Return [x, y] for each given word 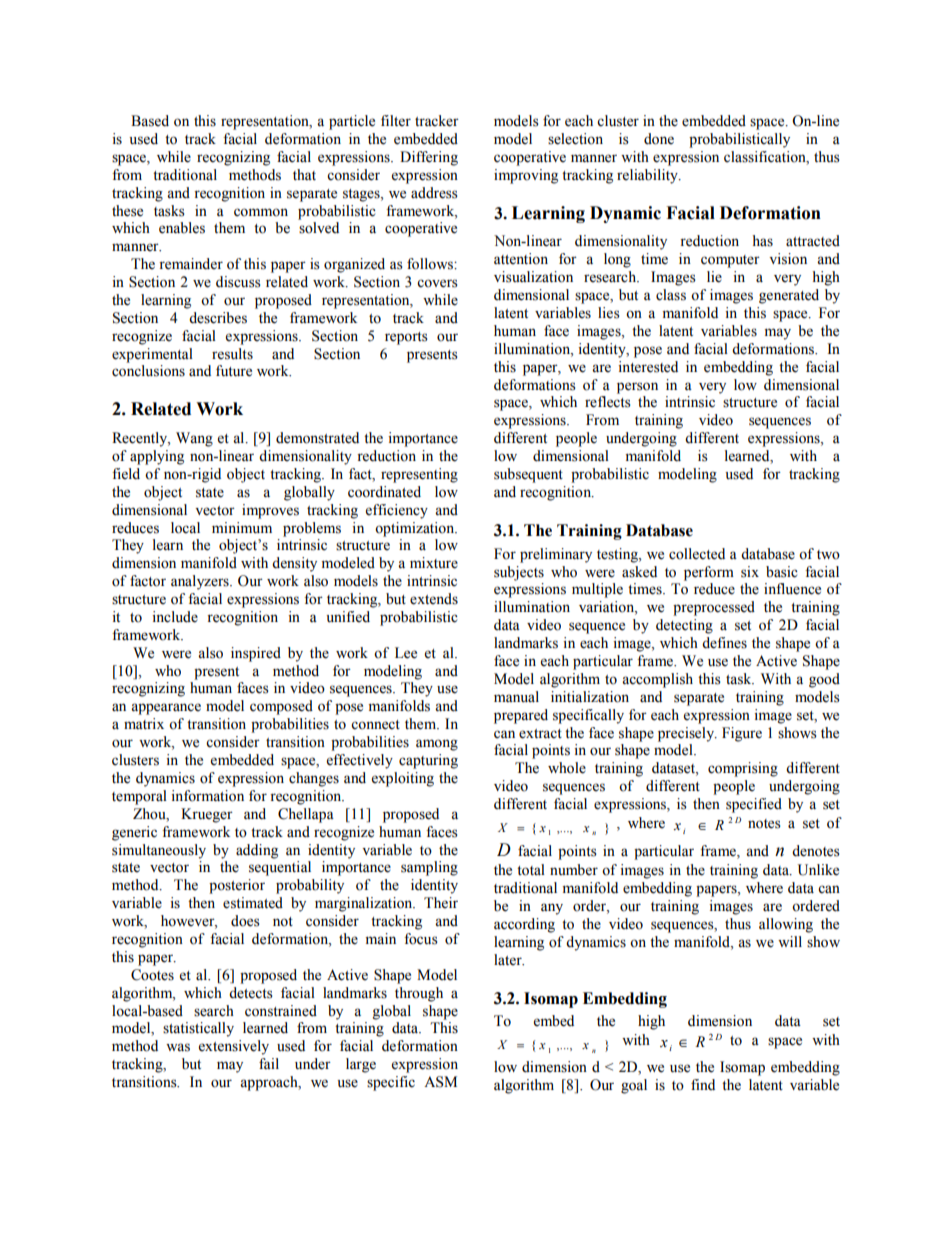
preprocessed [714, 608]
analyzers [201, 582]
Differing [429, 158]
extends [434, 599]
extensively [234, 1047]
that [304, 174]
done [659, 139]
